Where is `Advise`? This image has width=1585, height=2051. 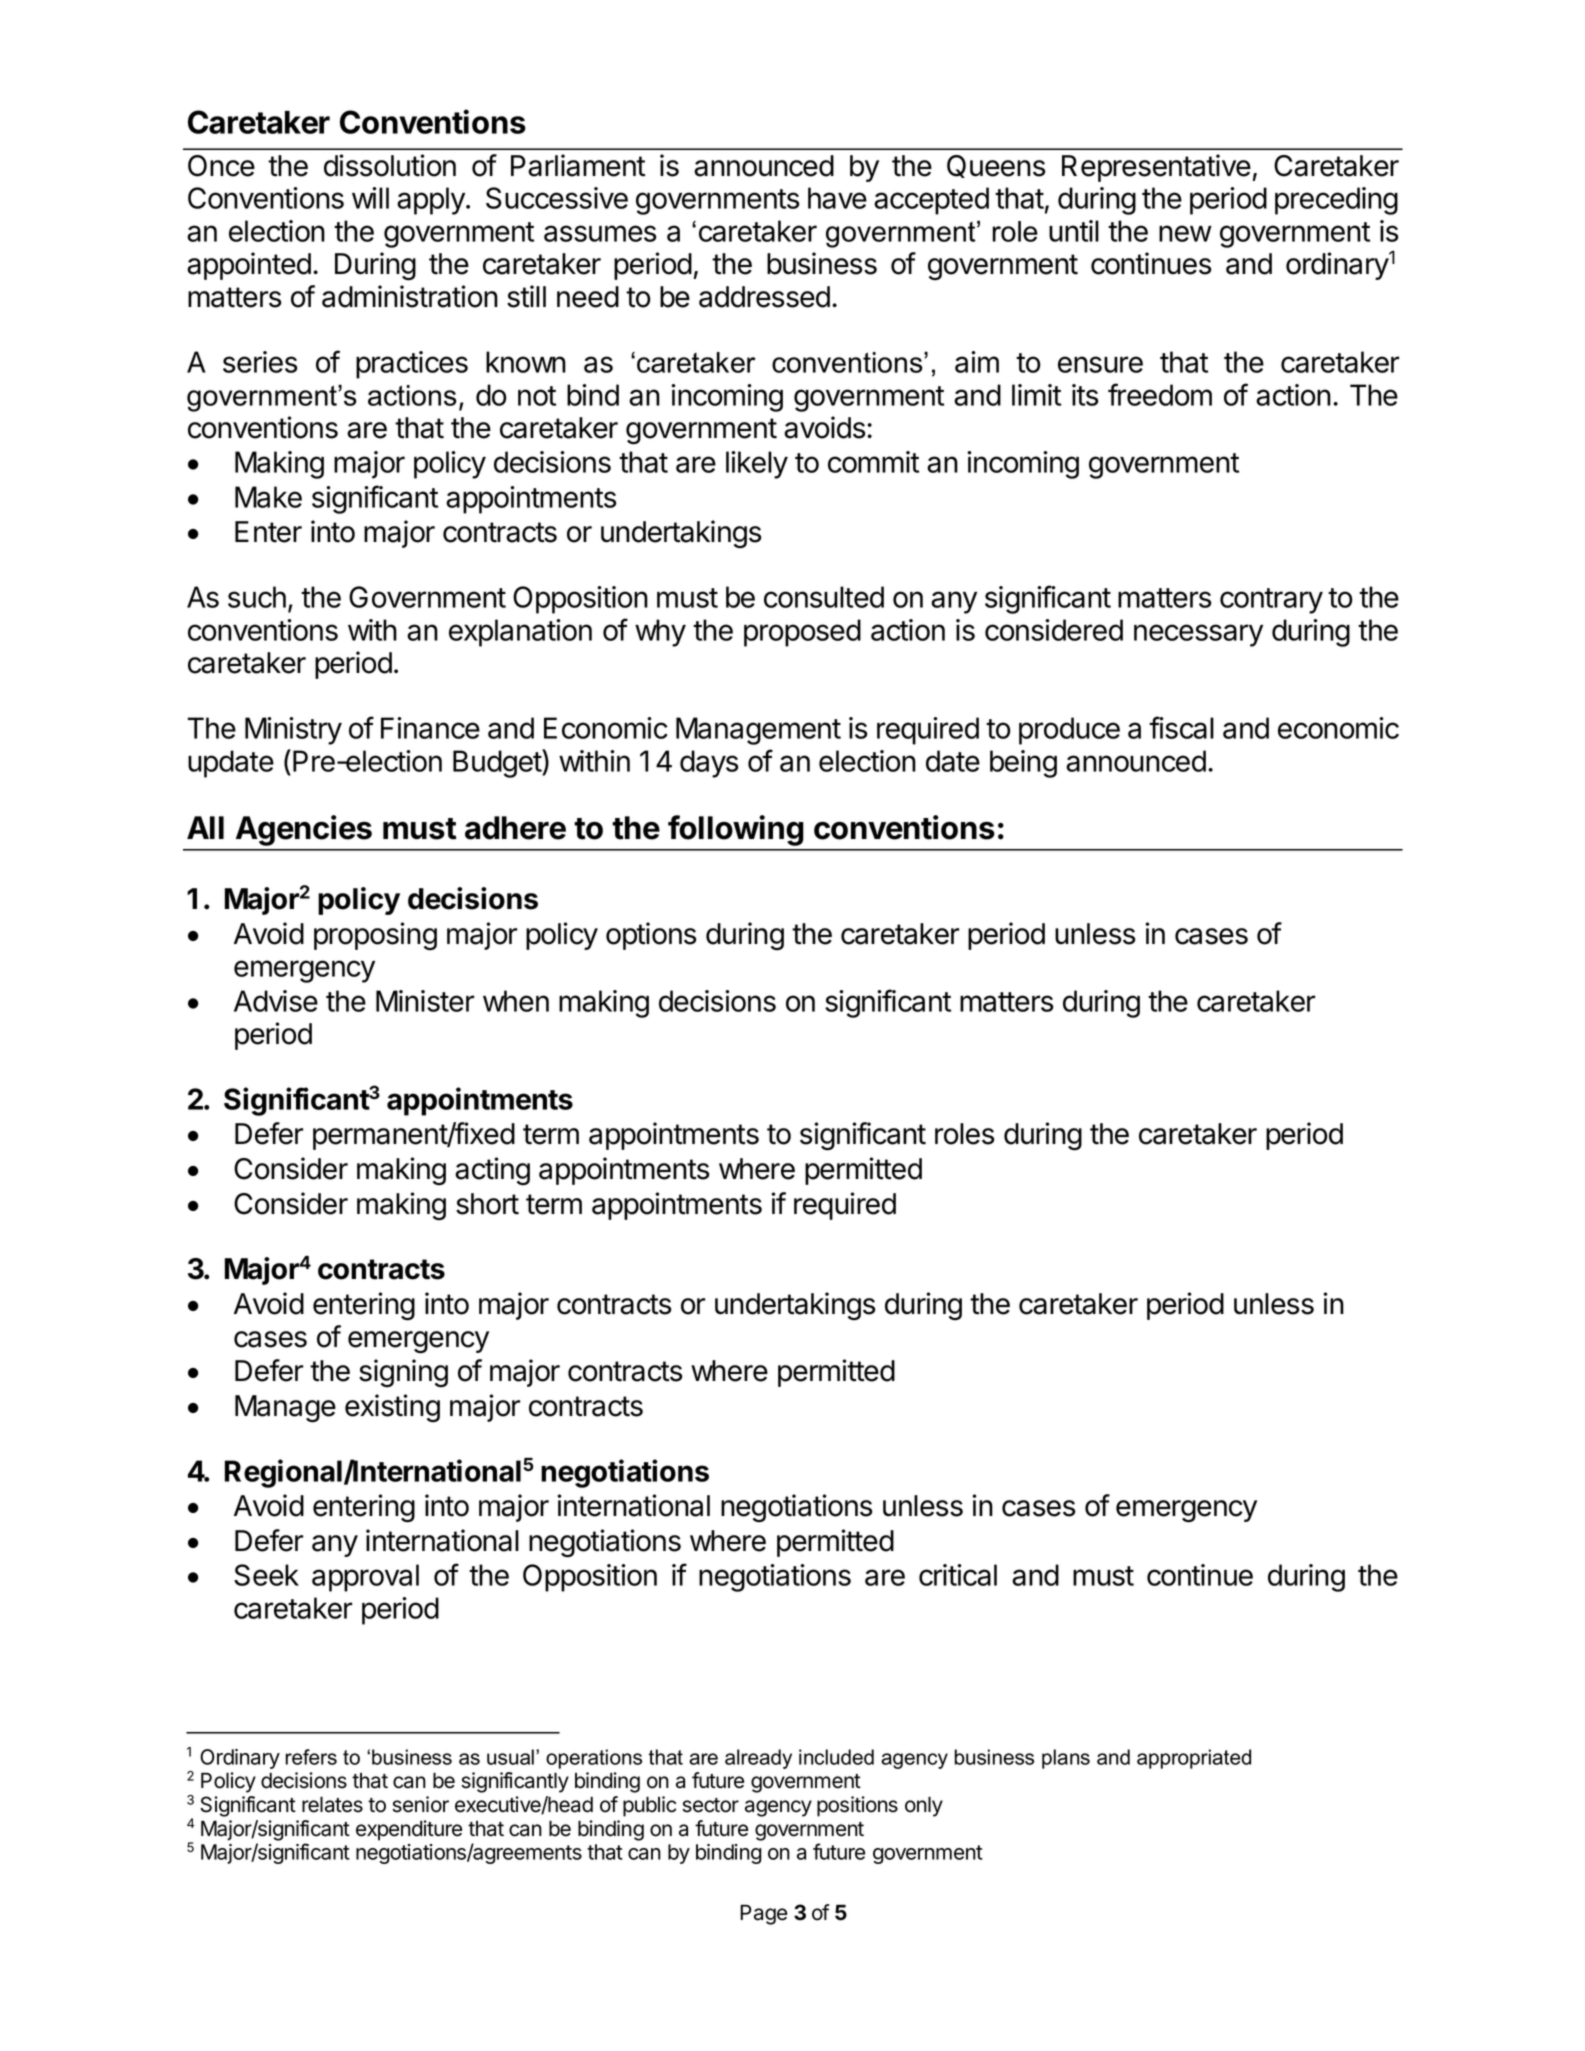
Advise is located at coordinates (276, 1001).
